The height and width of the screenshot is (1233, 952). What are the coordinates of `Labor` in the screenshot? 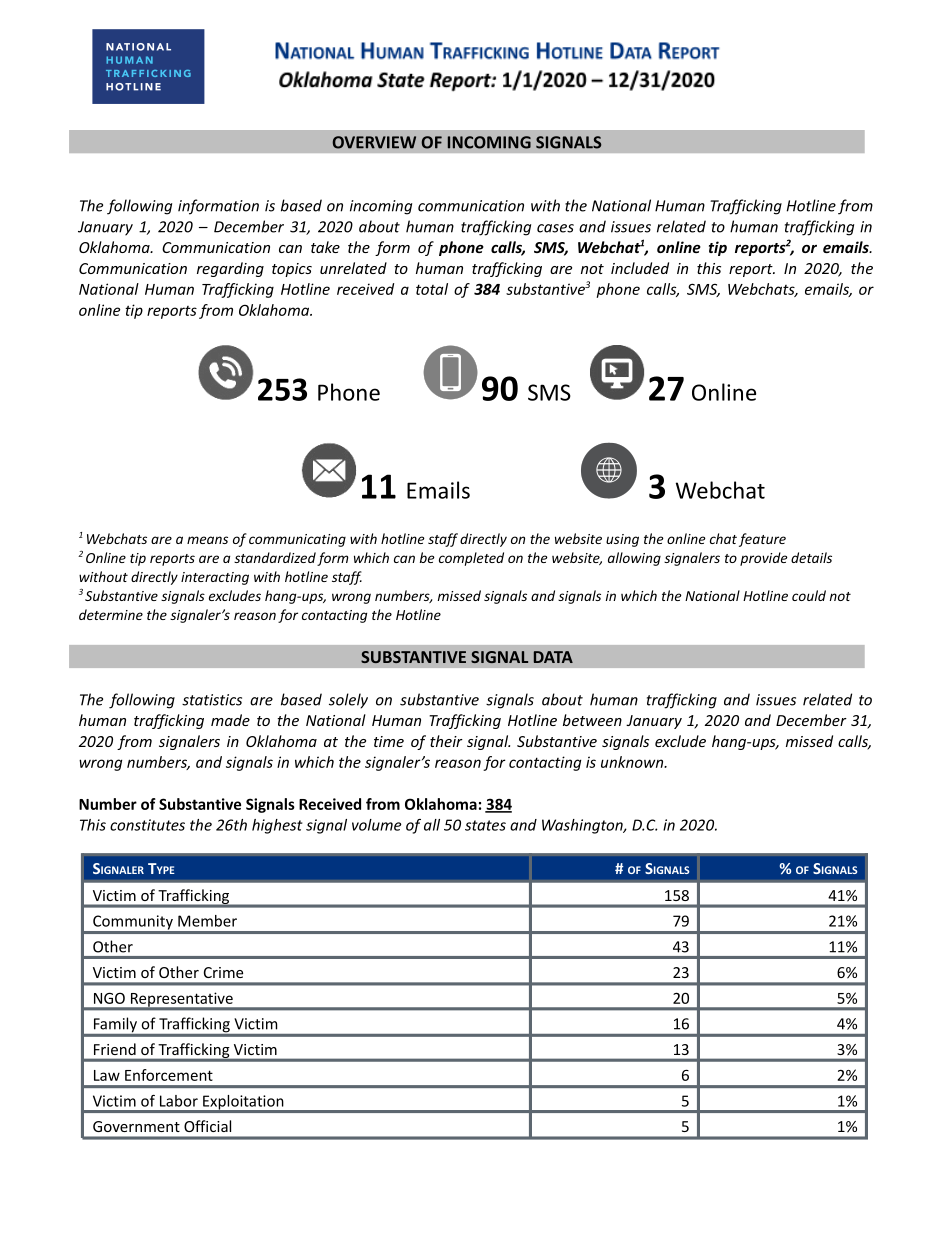 It's located at (179, 1101).
